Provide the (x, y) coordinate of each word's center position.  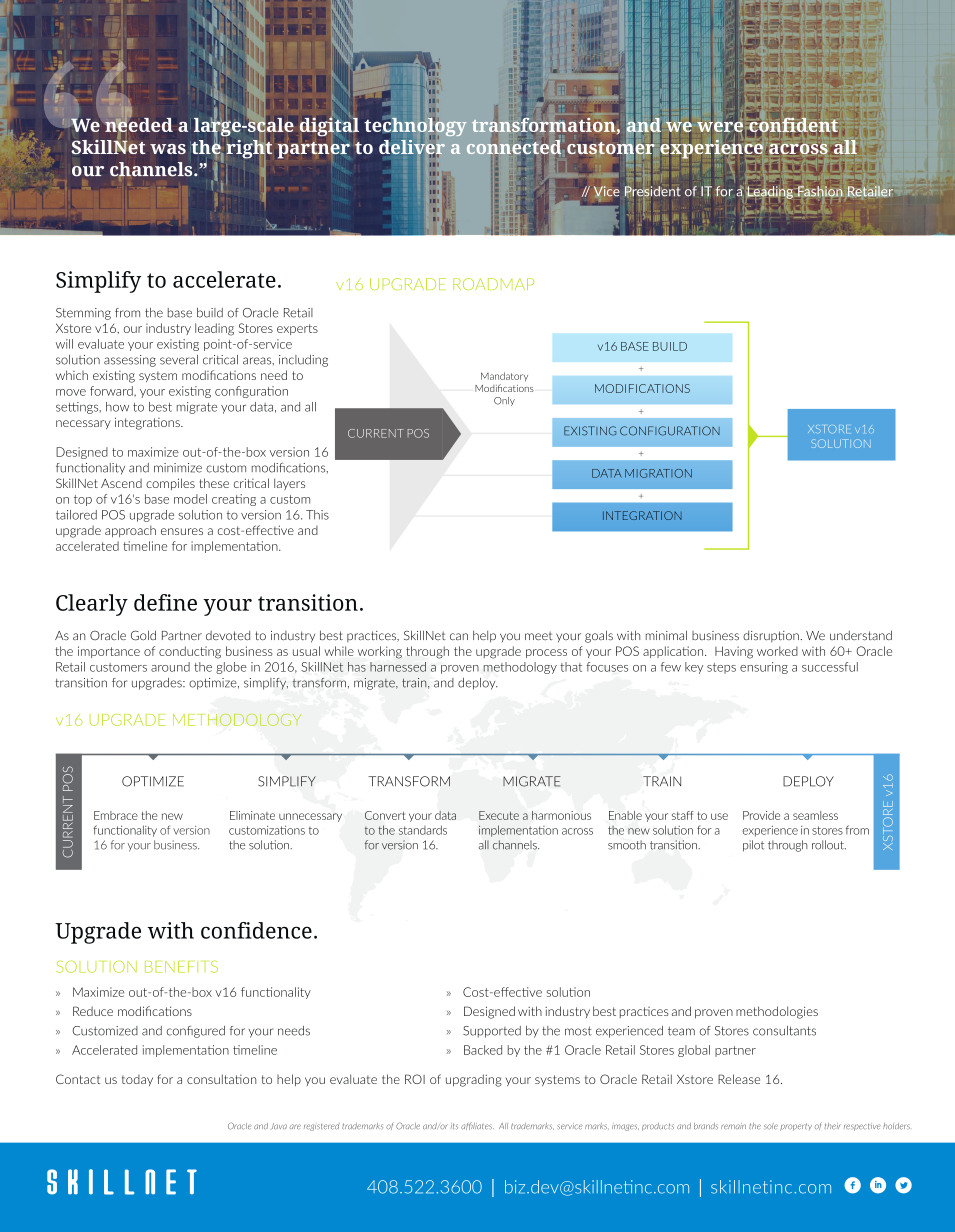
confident (793, 123)
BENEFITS (181, 966)
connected (515, 147)
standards (423, 830)
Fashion (820, 191)
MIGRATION (658, 473)
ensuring (764, 668)
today (137, 1080)
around (170, 667)
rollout (829, 845)
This (317, 515)
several (179, 360)
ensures (182, 531)
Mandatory (504, 377)
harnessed (398, 667)
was (168, 149)
